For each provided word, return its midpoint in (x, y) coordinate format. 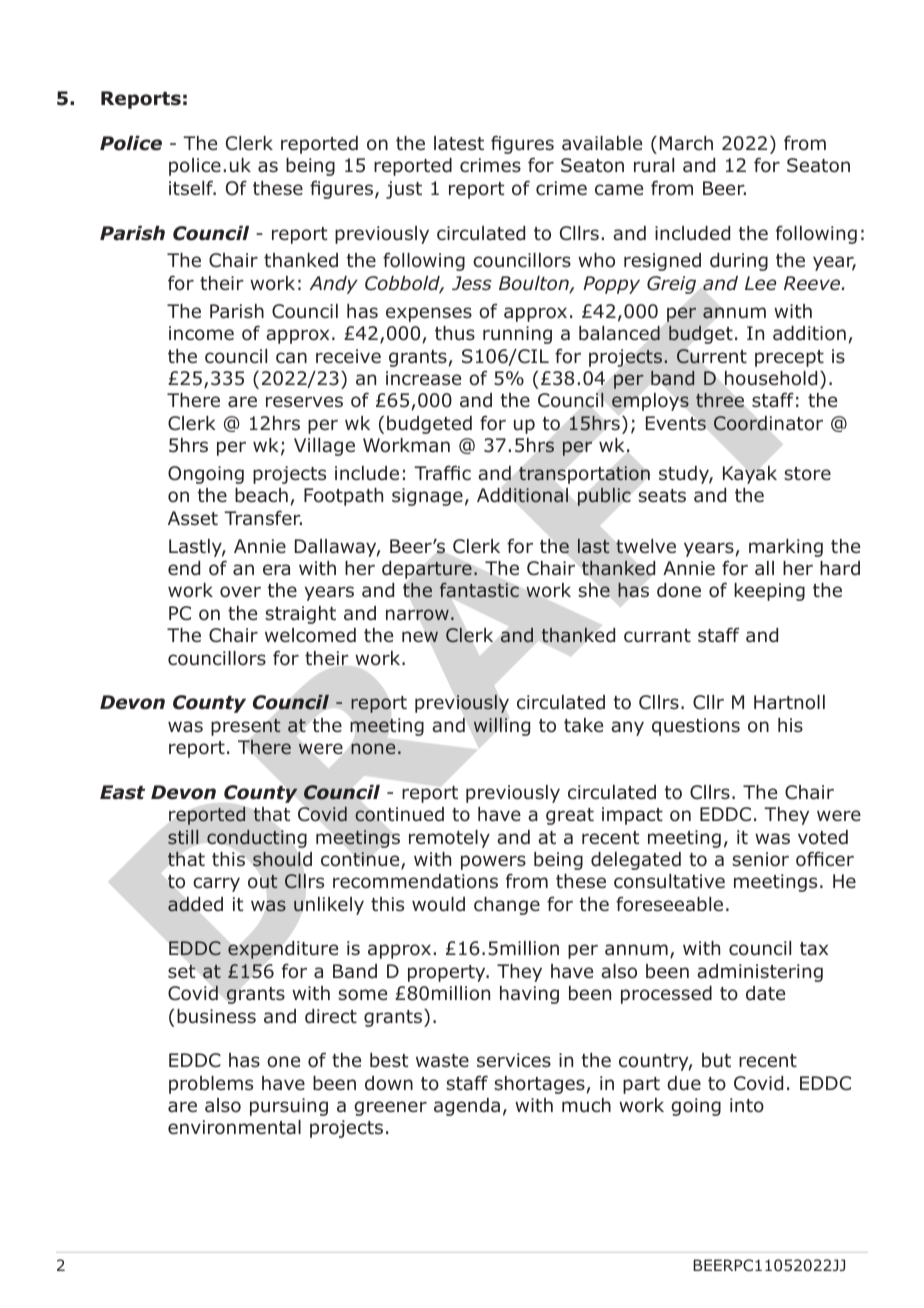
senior (760, 859)
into (747, 1105)
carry (216, 884)
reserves (304, 402)
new (420, 636)
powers (493, 862)
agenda (467, 1107)
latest (459, 143)
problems (211, 1085)
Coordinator (768, 423)
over (240, 592)
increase (423, 378)
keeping (769, 592)
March (686, 143)
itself (192, 188)
